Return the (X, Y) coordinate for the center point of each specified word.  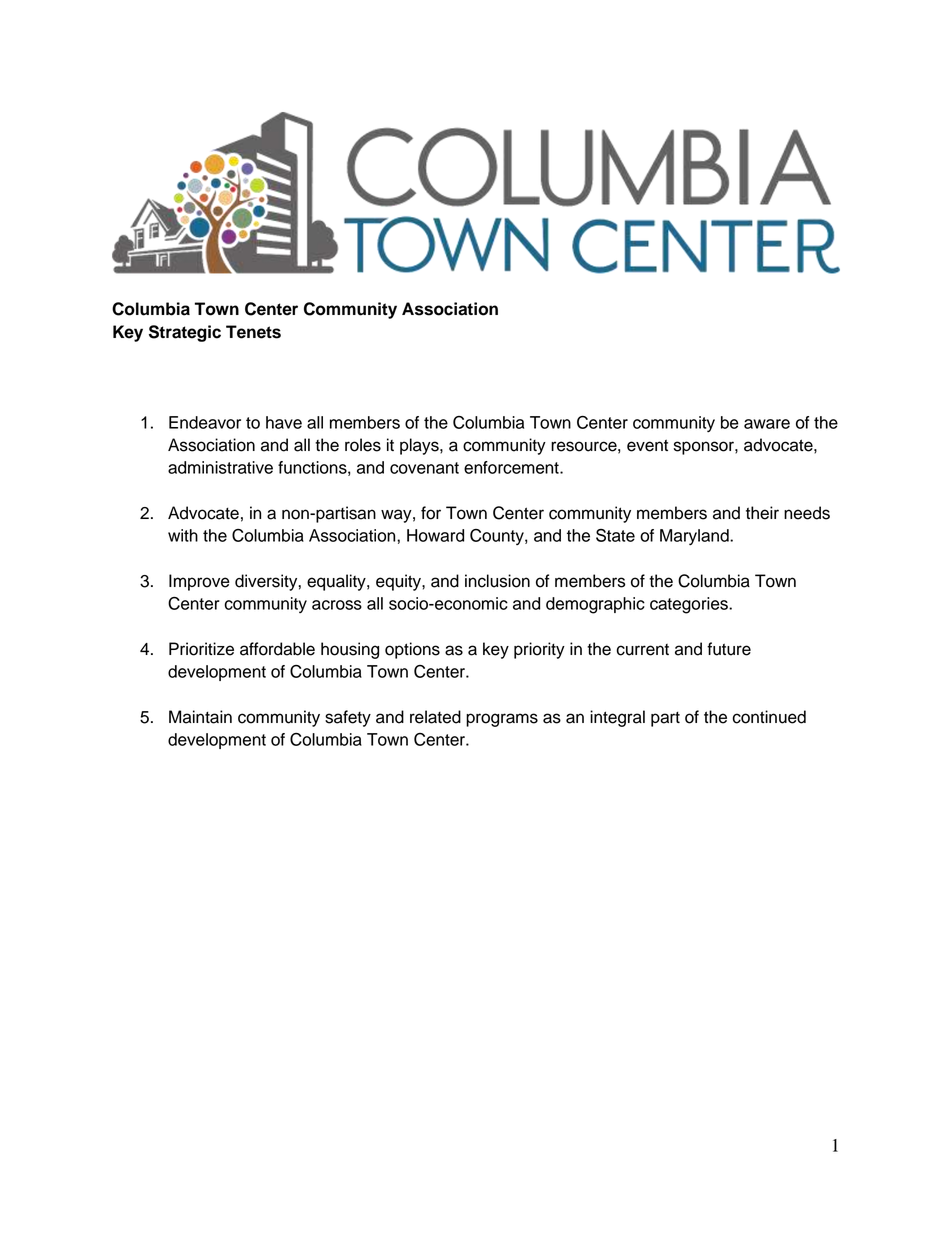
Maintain (200, 717)
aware (767, 424)
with (183, 535)
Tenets (253, 332)
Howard (435, 535)
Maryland (695, 537)
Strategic (185, 333)
